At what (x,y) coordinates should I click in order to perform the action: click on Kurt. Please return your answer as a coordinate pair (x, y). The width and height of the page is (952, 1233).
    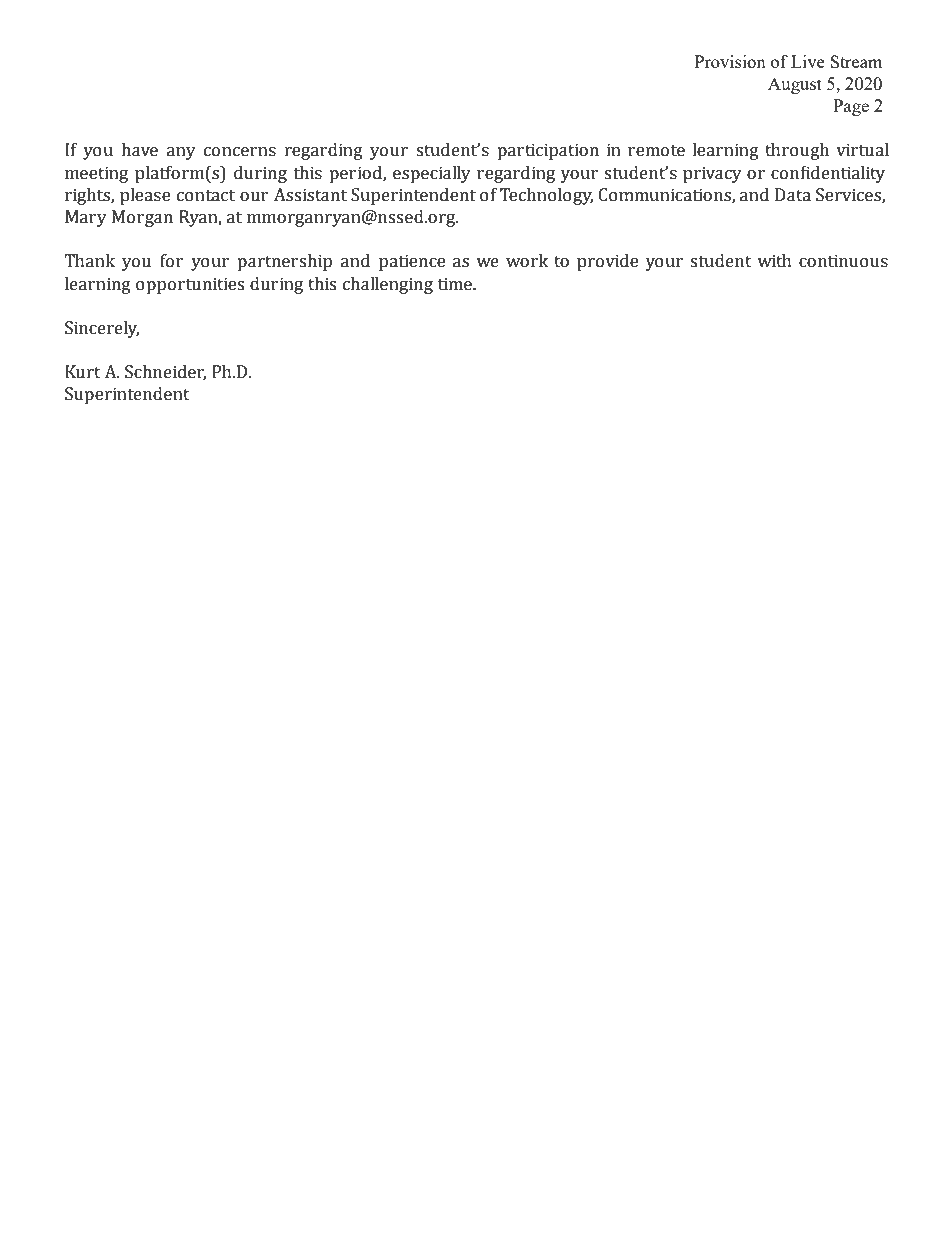
    Looking at the image, I should click on (83, 372).
